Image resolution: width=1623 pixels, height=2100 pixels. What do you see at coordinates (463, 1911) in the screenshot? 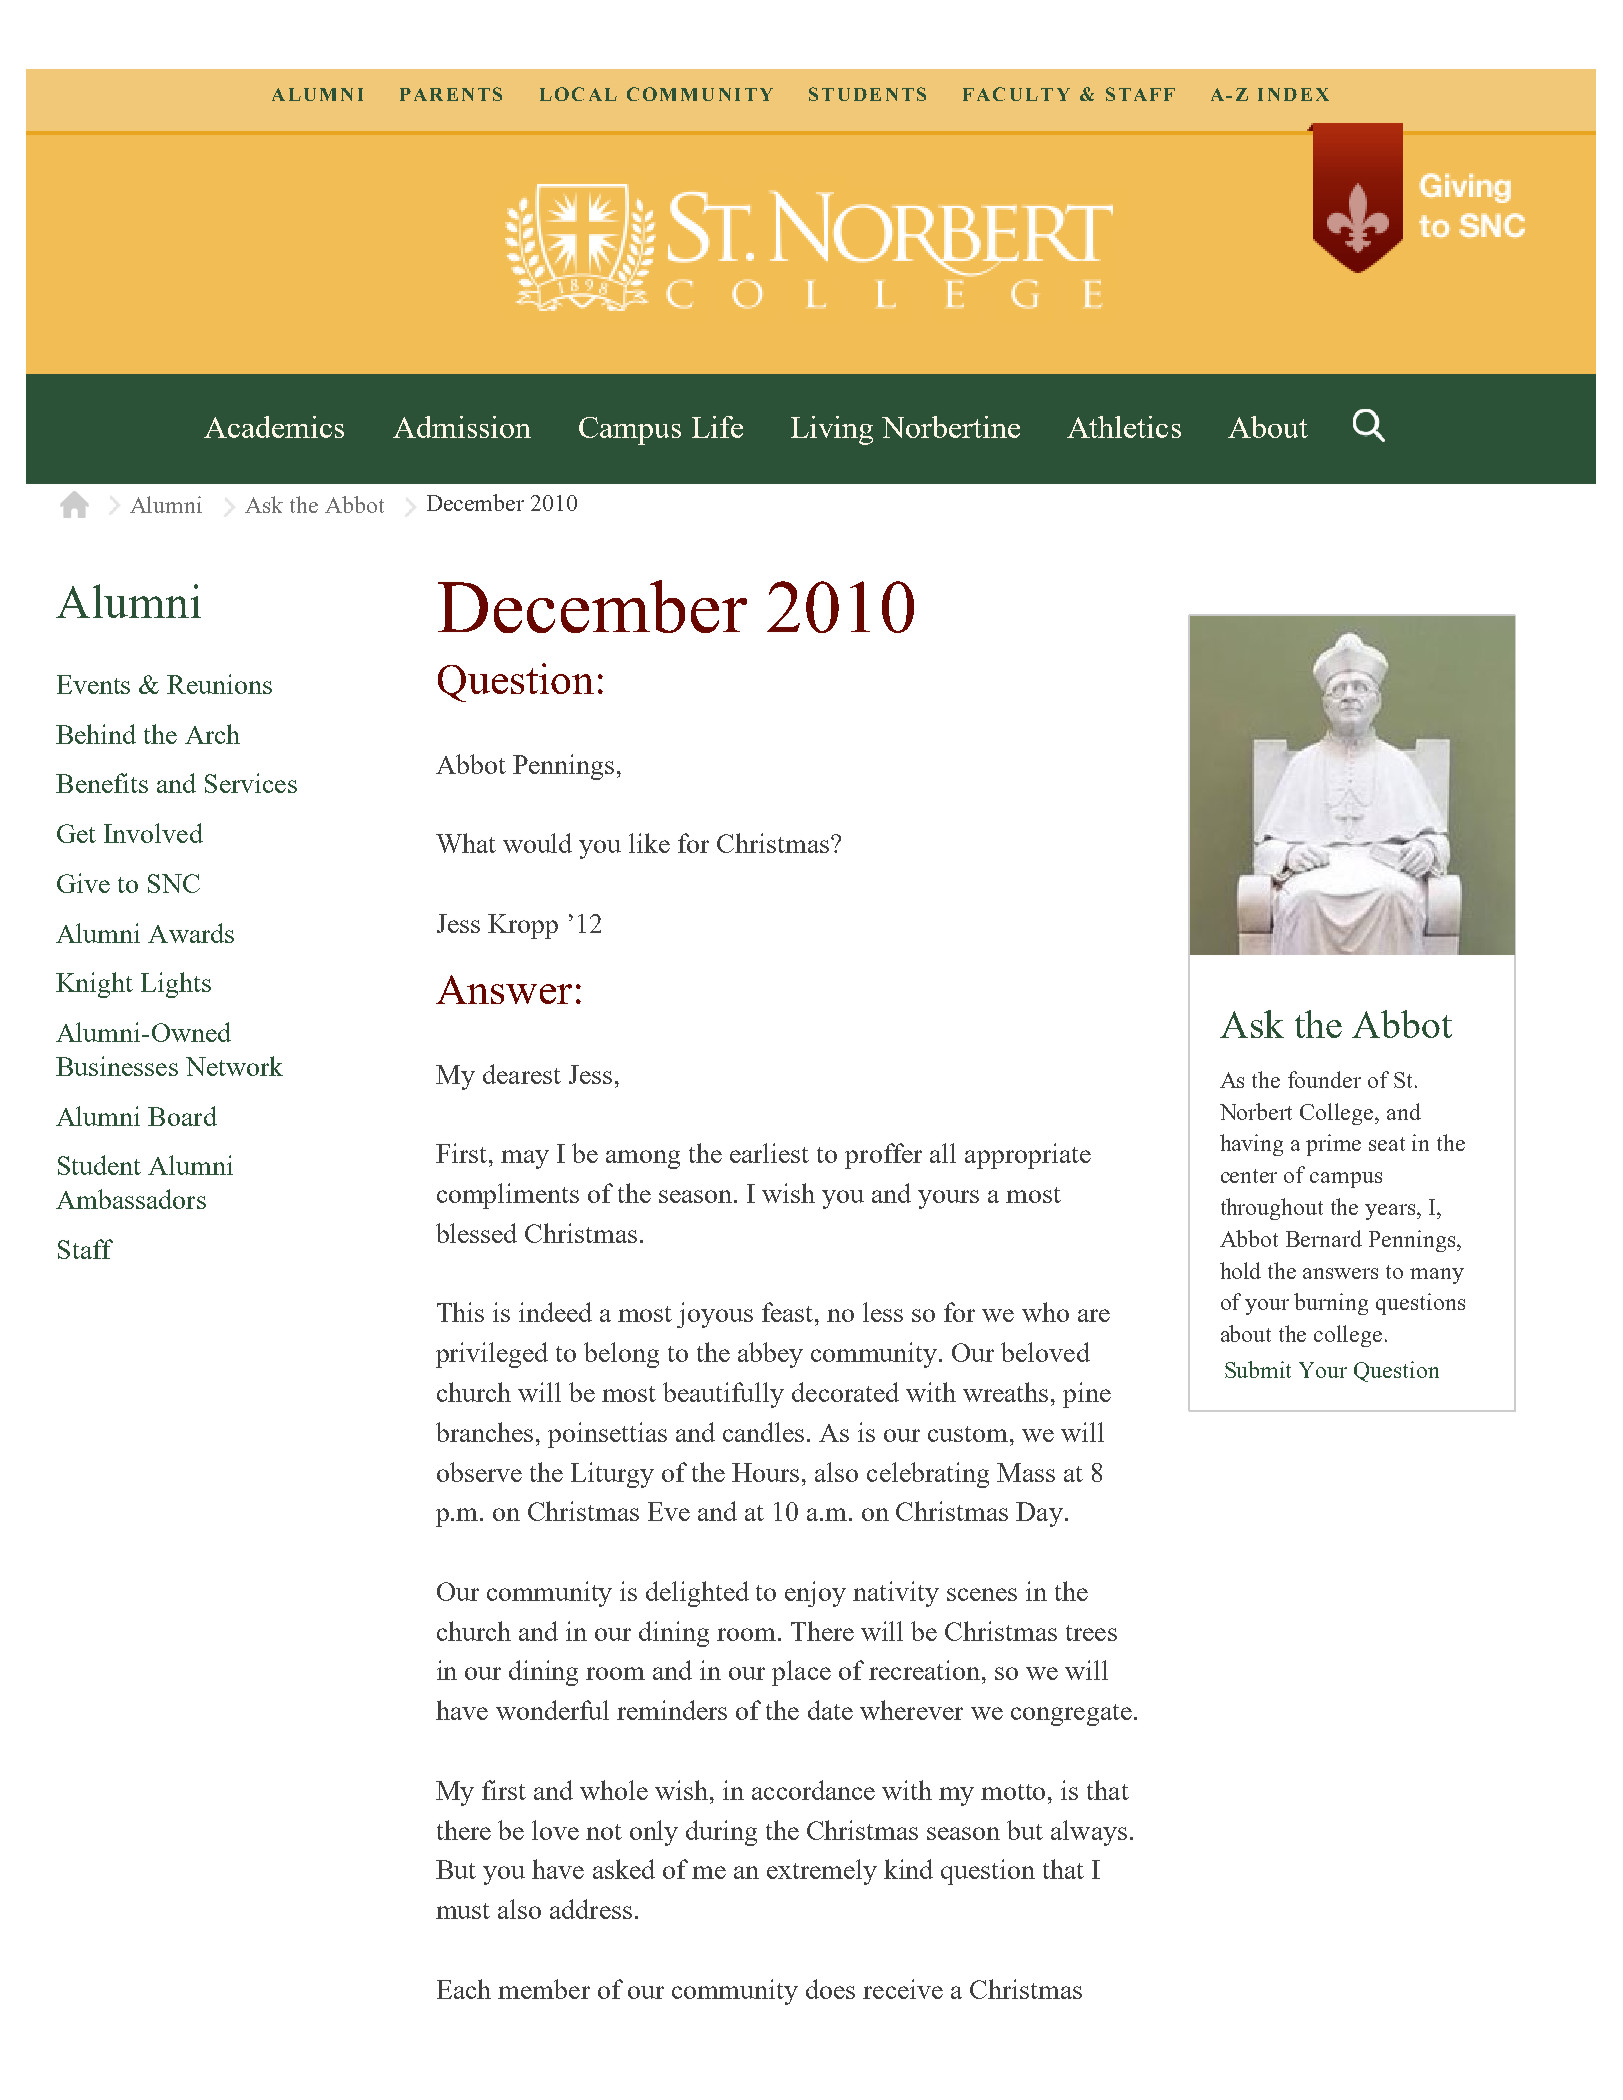
I see `must` at bounding box center [463, 1911].
